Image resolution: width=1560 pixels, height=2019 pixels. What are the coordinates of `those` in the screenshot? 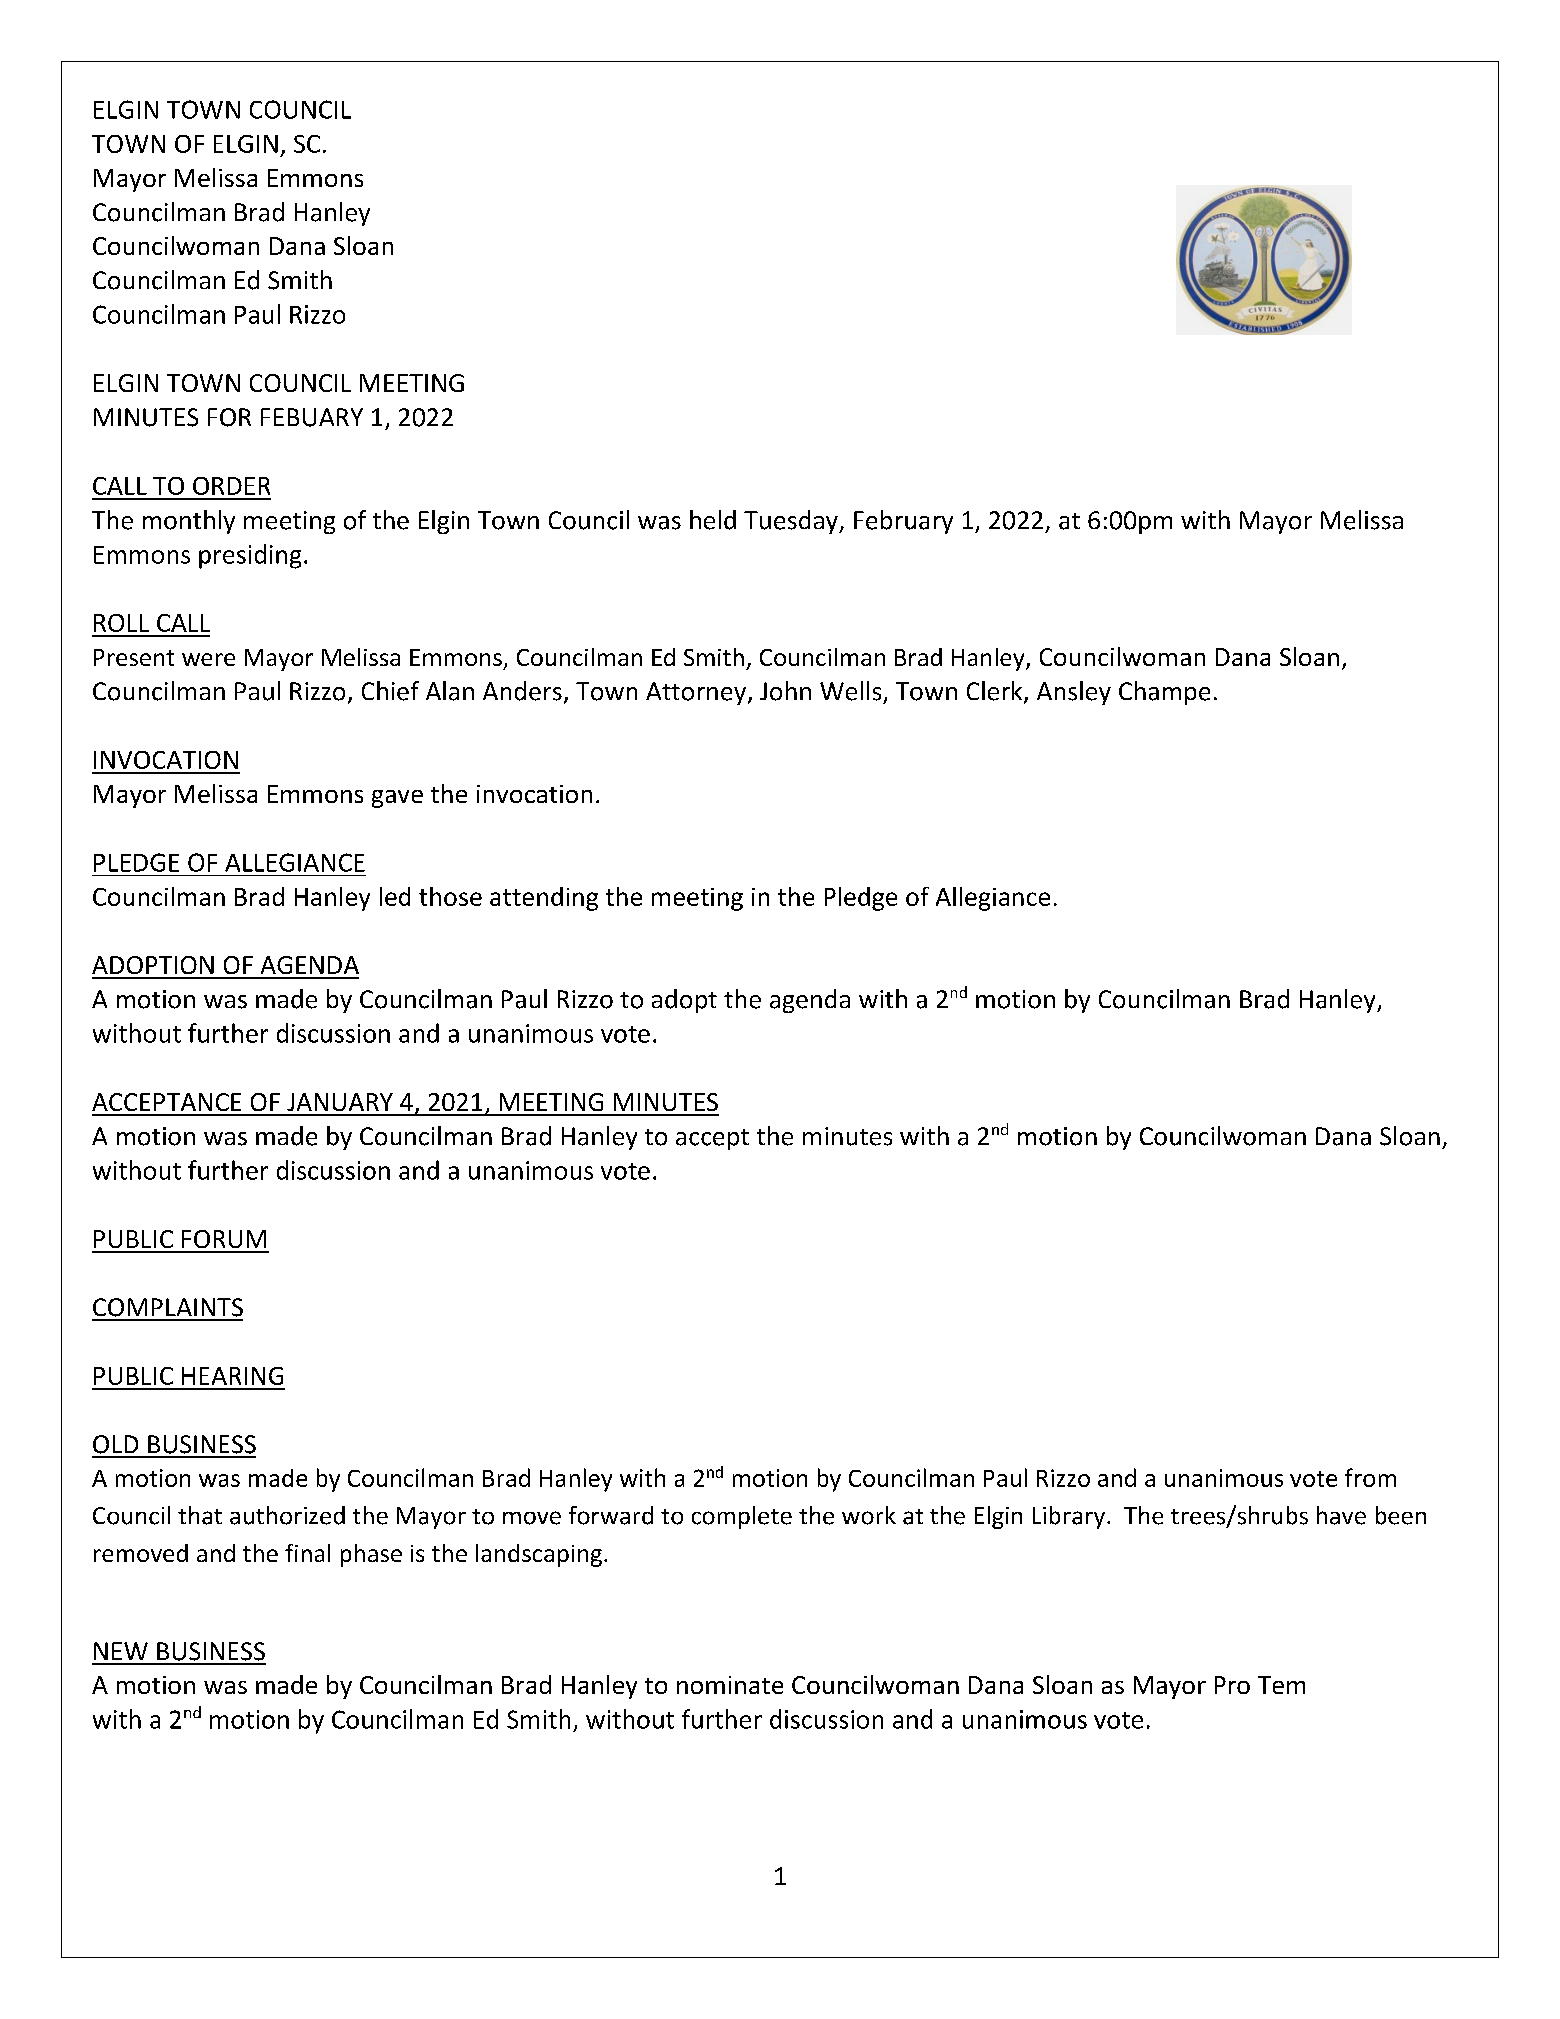 It's located at (450, 896).
